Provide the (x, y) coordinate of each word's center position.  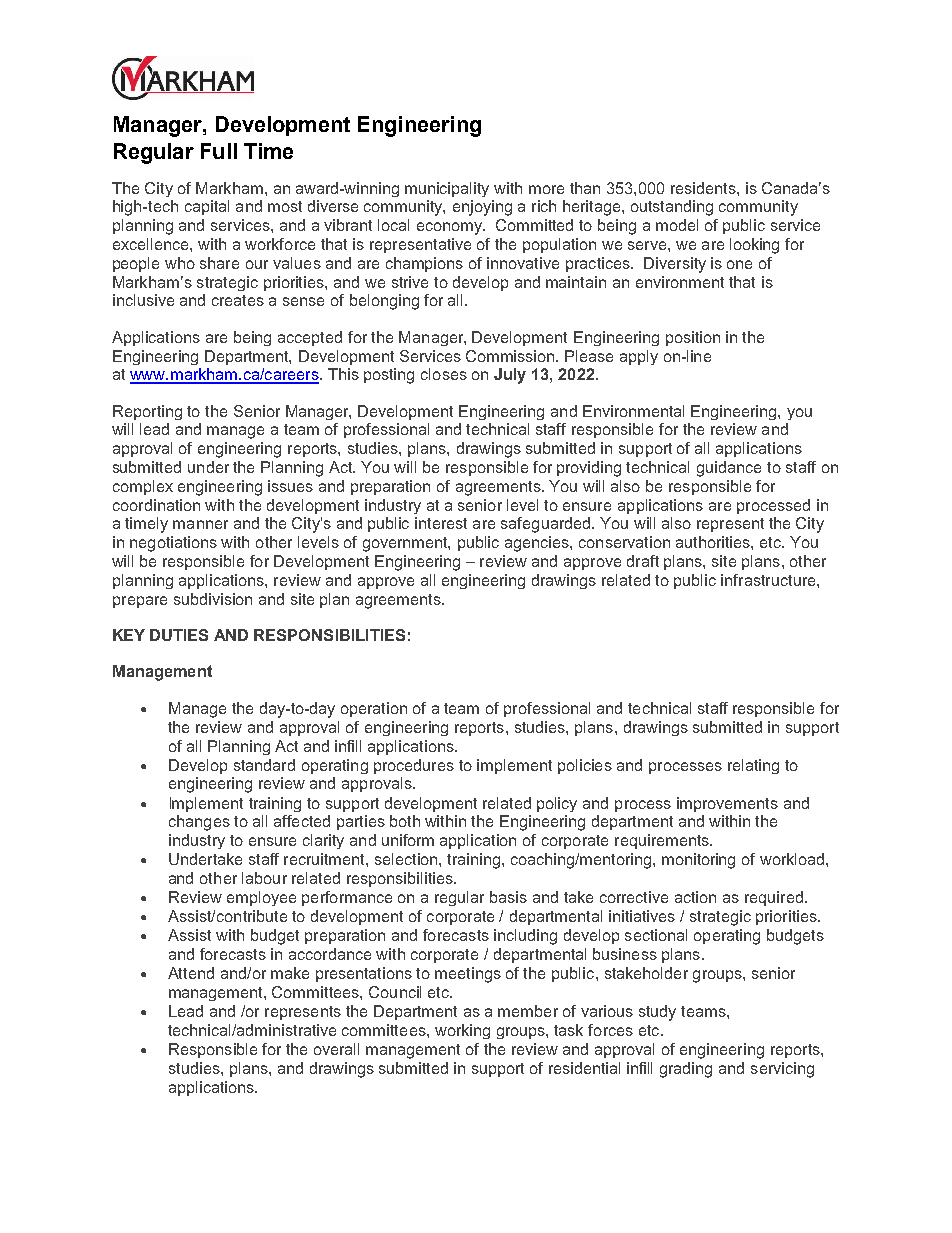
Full (219, 151)
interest (441, 523)
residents (704, 188)
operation (374, 709)
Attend (191, 973)
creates (238, 300)
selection (407, 859)
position (693, 338)
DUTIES (179, 635)
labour (264, 878)
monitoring (698, 861)
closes (444, 374)
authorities (714, 542)
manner (200, 524)
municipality (447, 189)
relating (753, 766)
